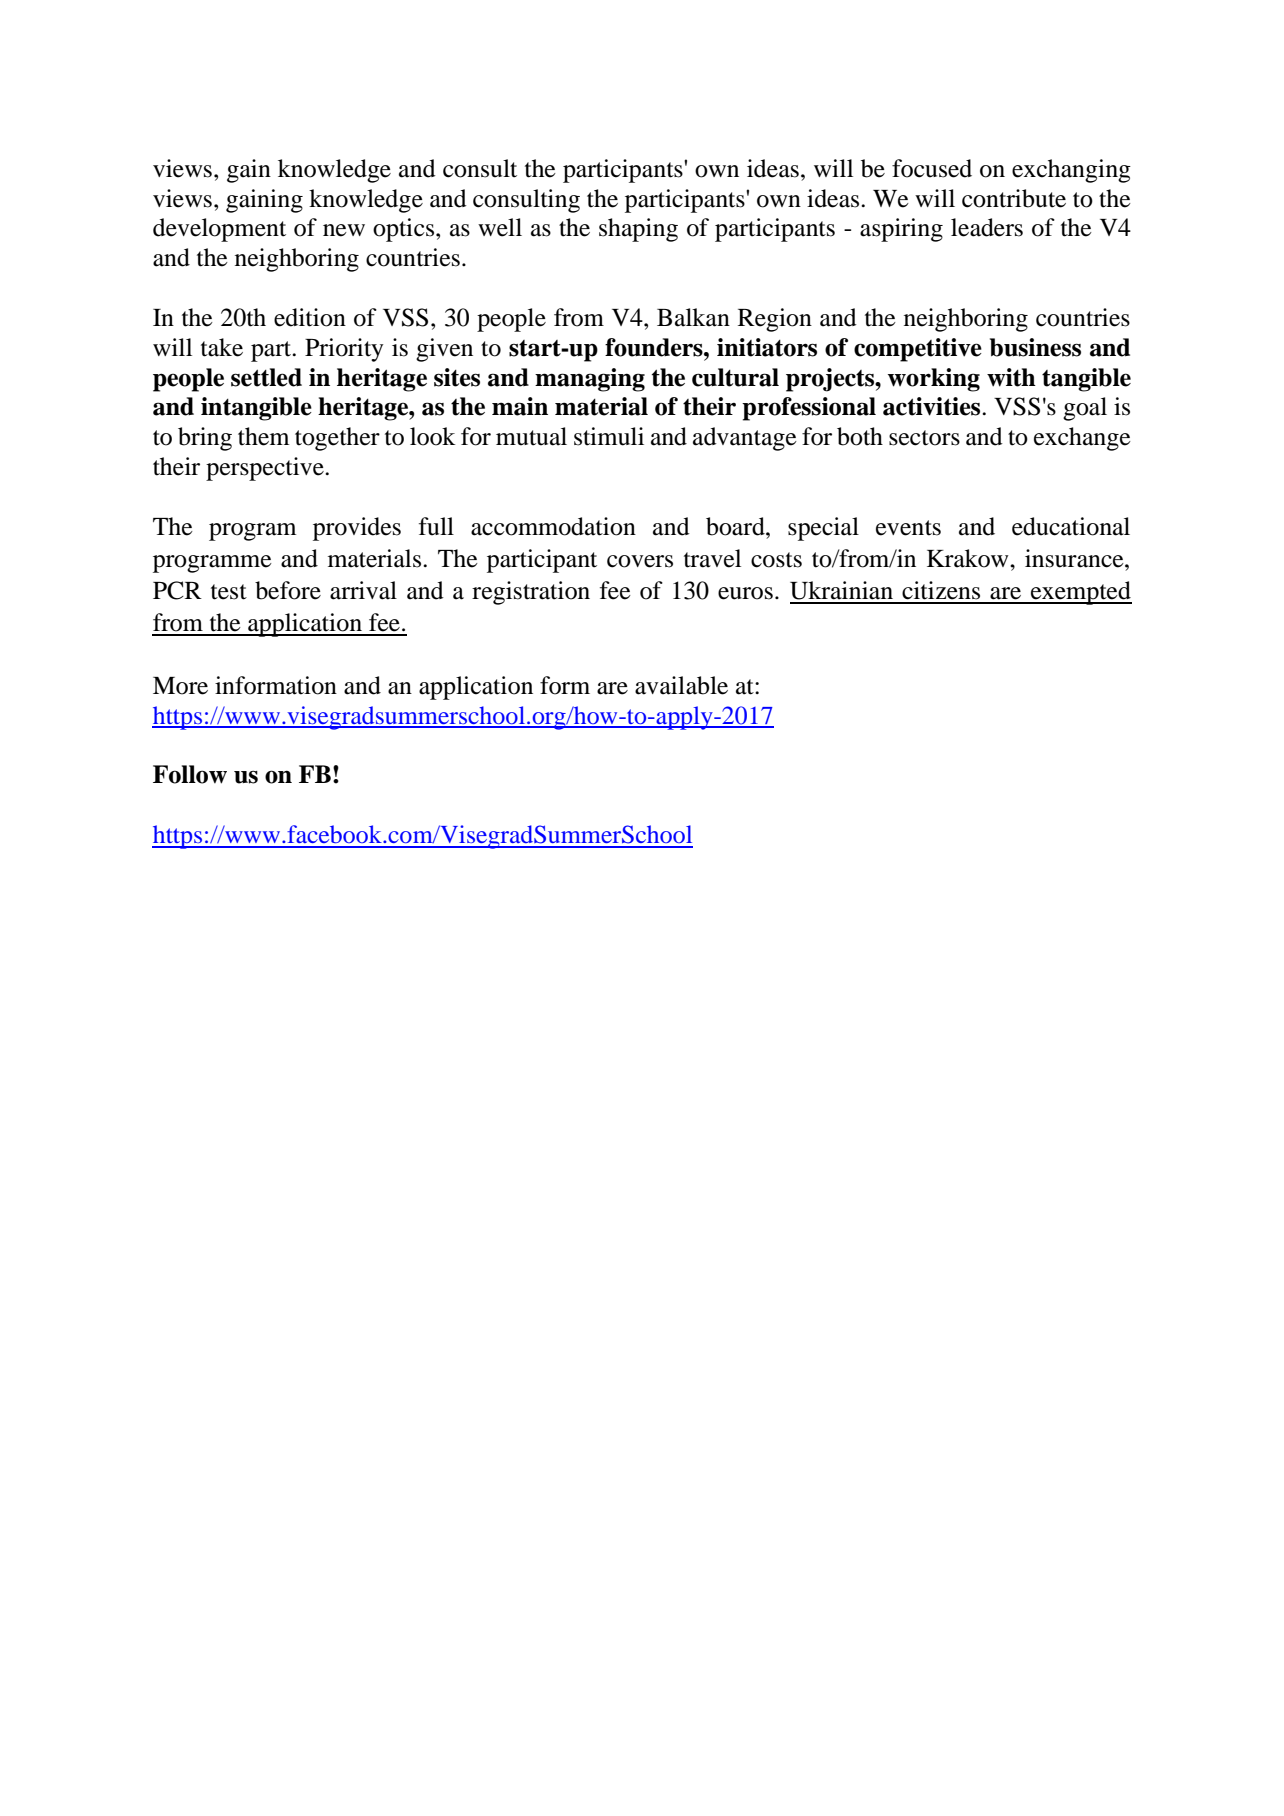 This screenshot has width=1284, height=1816. I want to click on new, so click(344, 230).
